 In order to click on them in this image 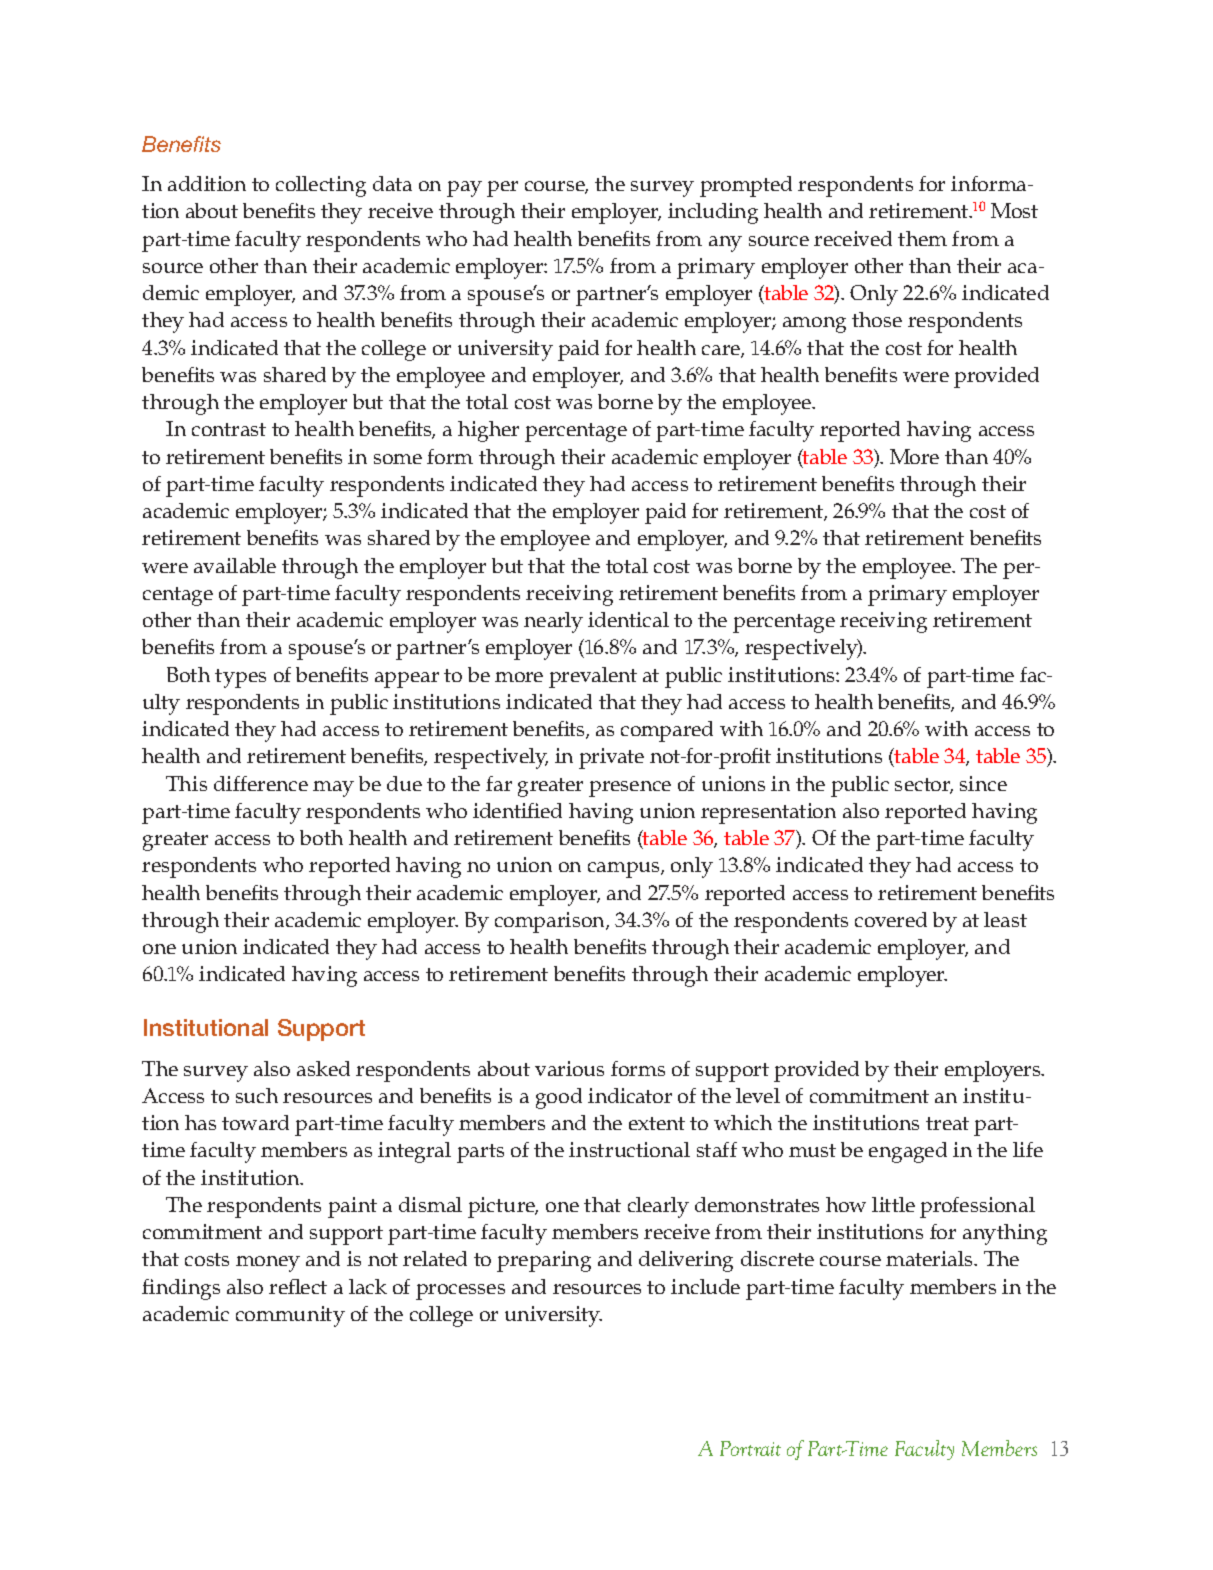, I will do `click(922, 238)`.
